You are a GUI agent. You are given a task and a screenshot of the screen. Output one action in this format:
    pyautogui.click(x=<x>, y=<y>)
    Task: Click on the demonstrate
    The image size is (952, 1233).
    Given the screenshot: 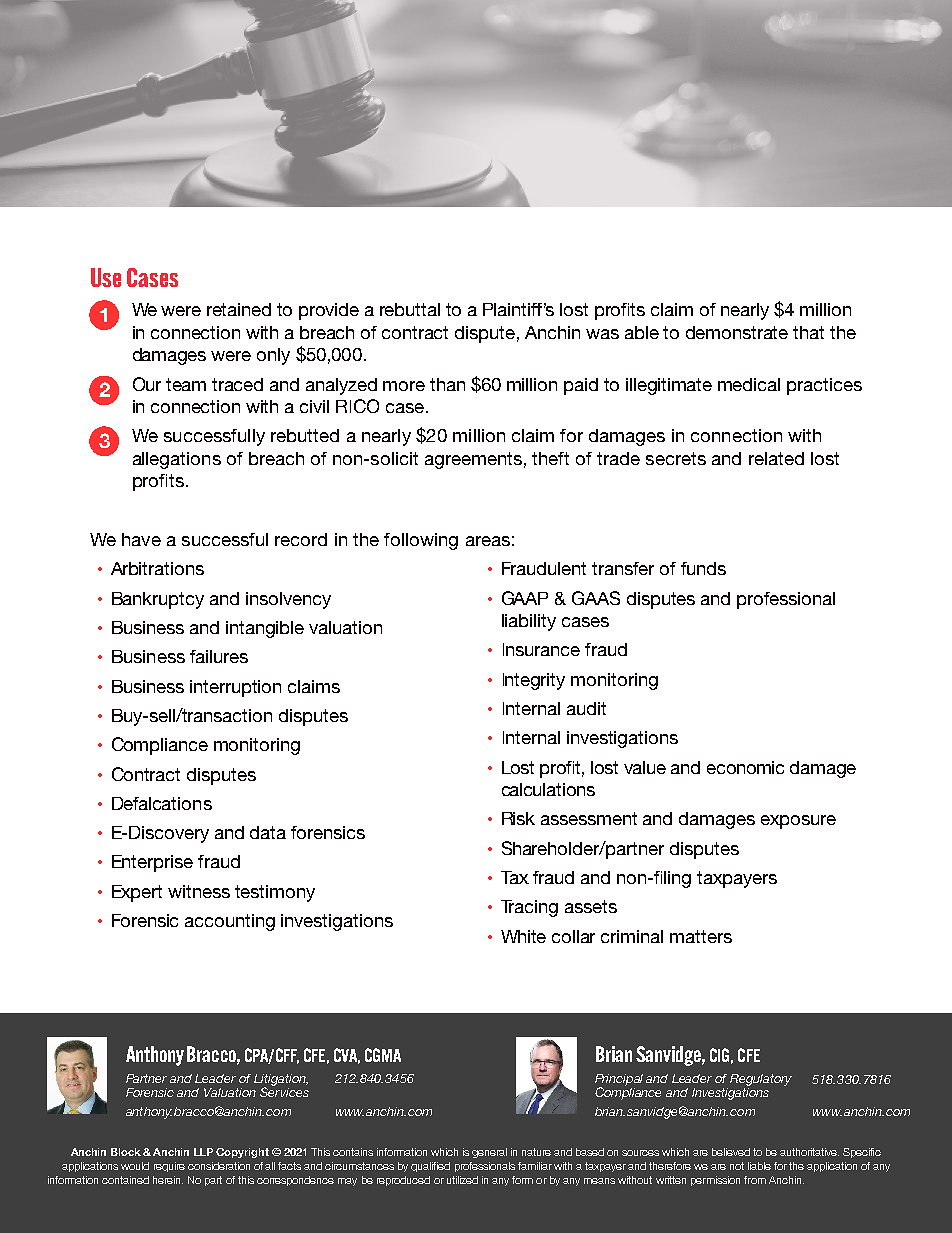 What is the action you would take?
    pyautogui.click(x=737, y=332)
